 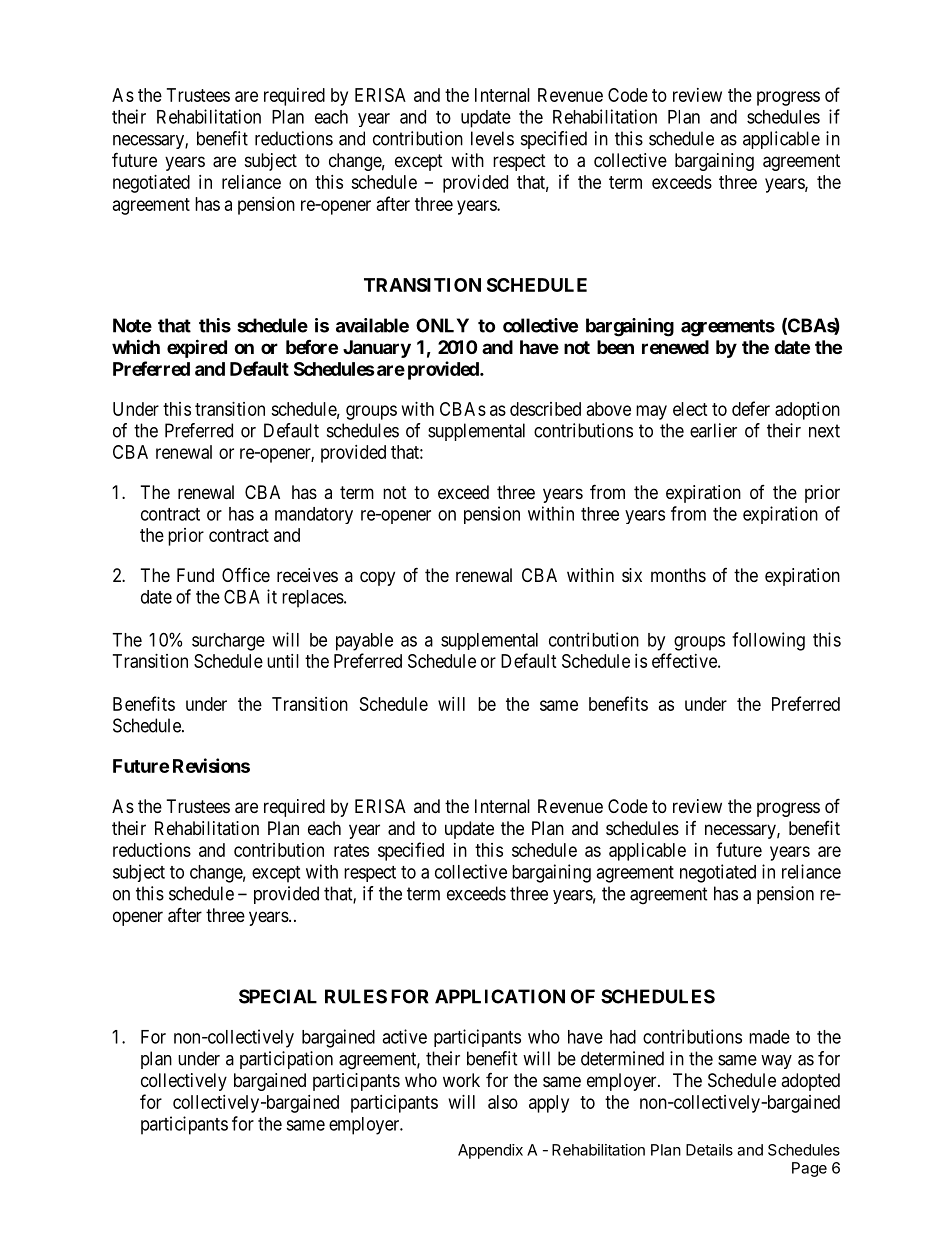 What do you see at coordinates (442, 325) in the screenshot?
I see `ONLY` at bounding box center [442, 325].
